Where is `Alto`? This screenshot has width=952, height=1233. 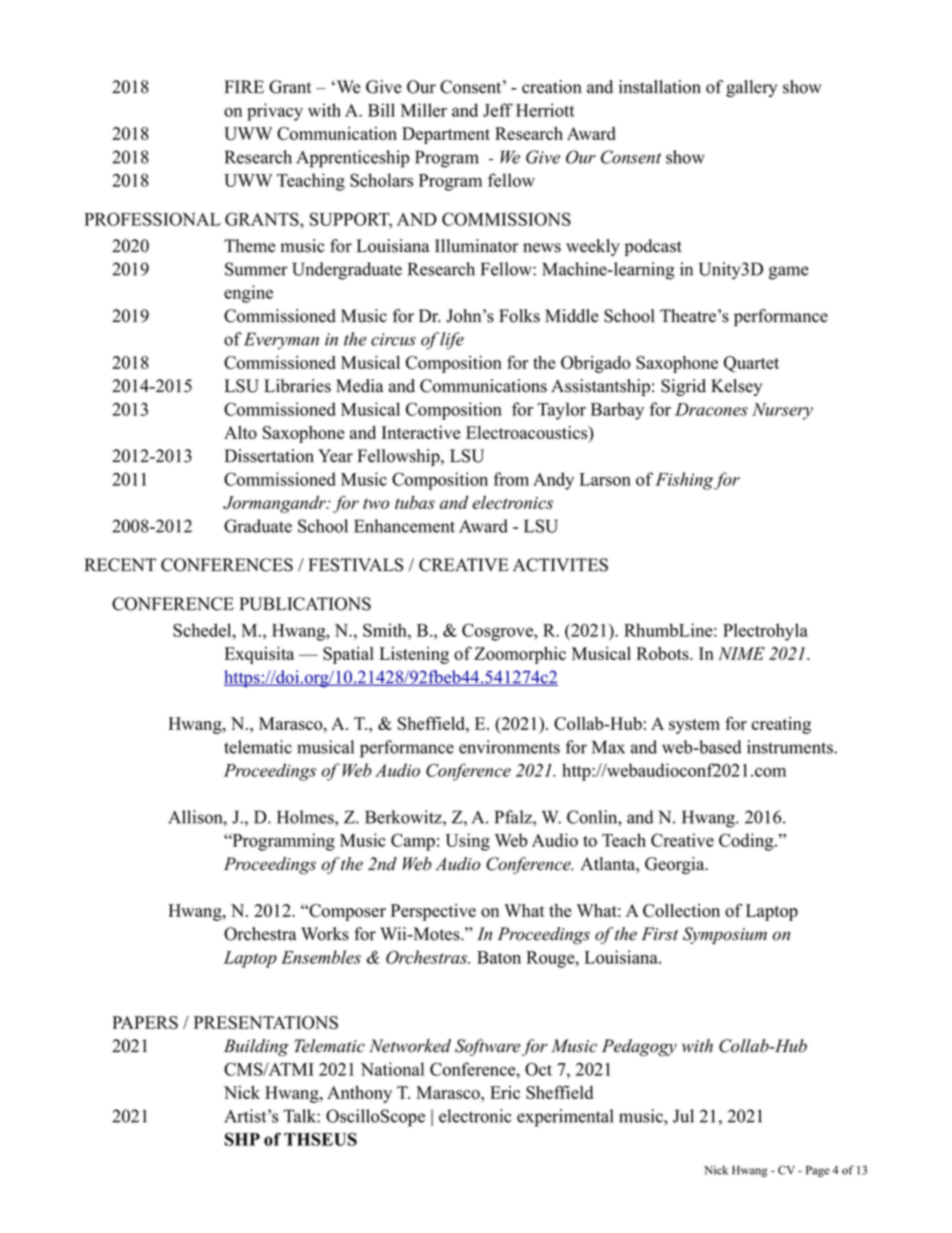 Alto is located at coordinates (240, 432).
